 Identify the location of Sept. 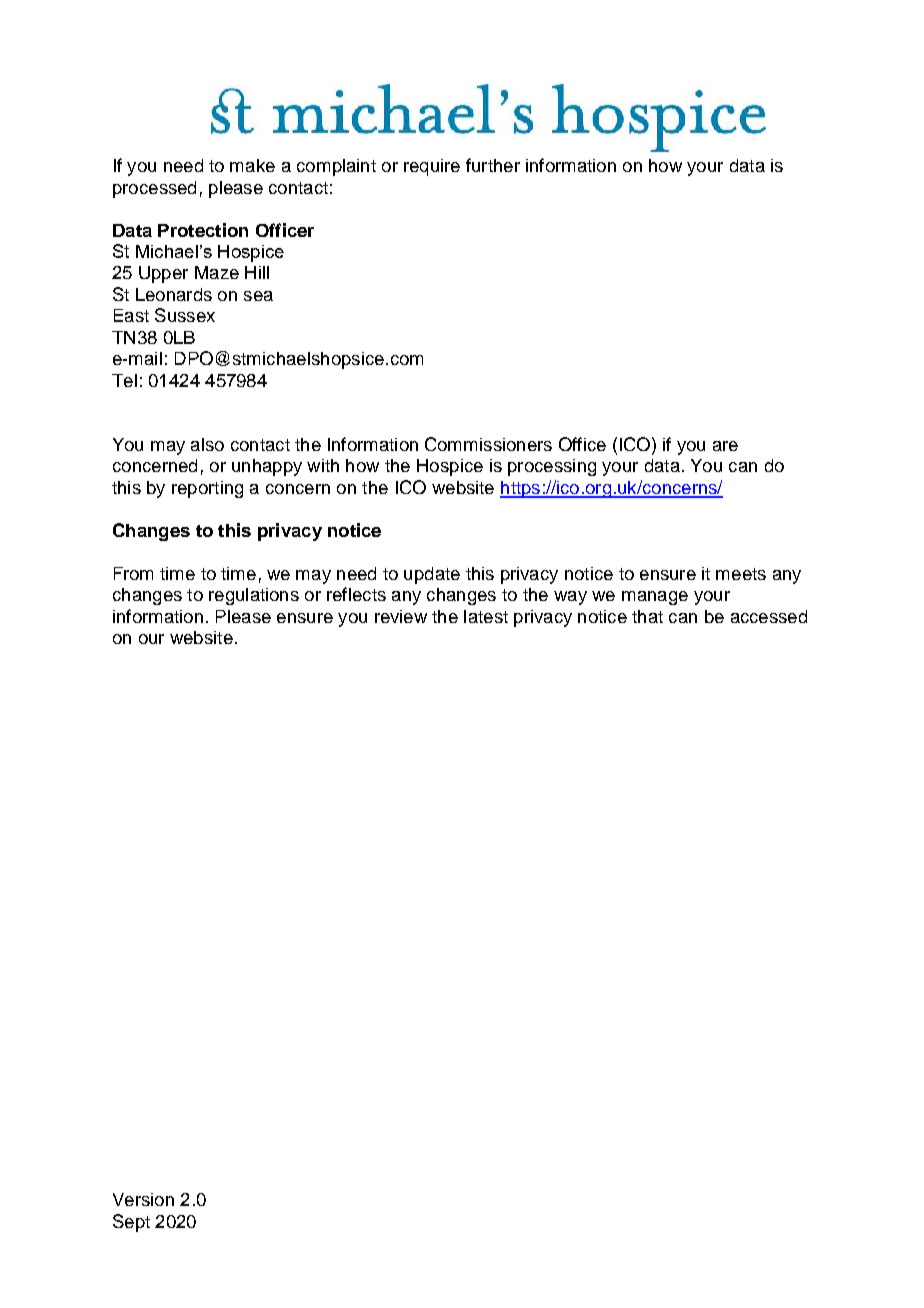
(131, 1223).
